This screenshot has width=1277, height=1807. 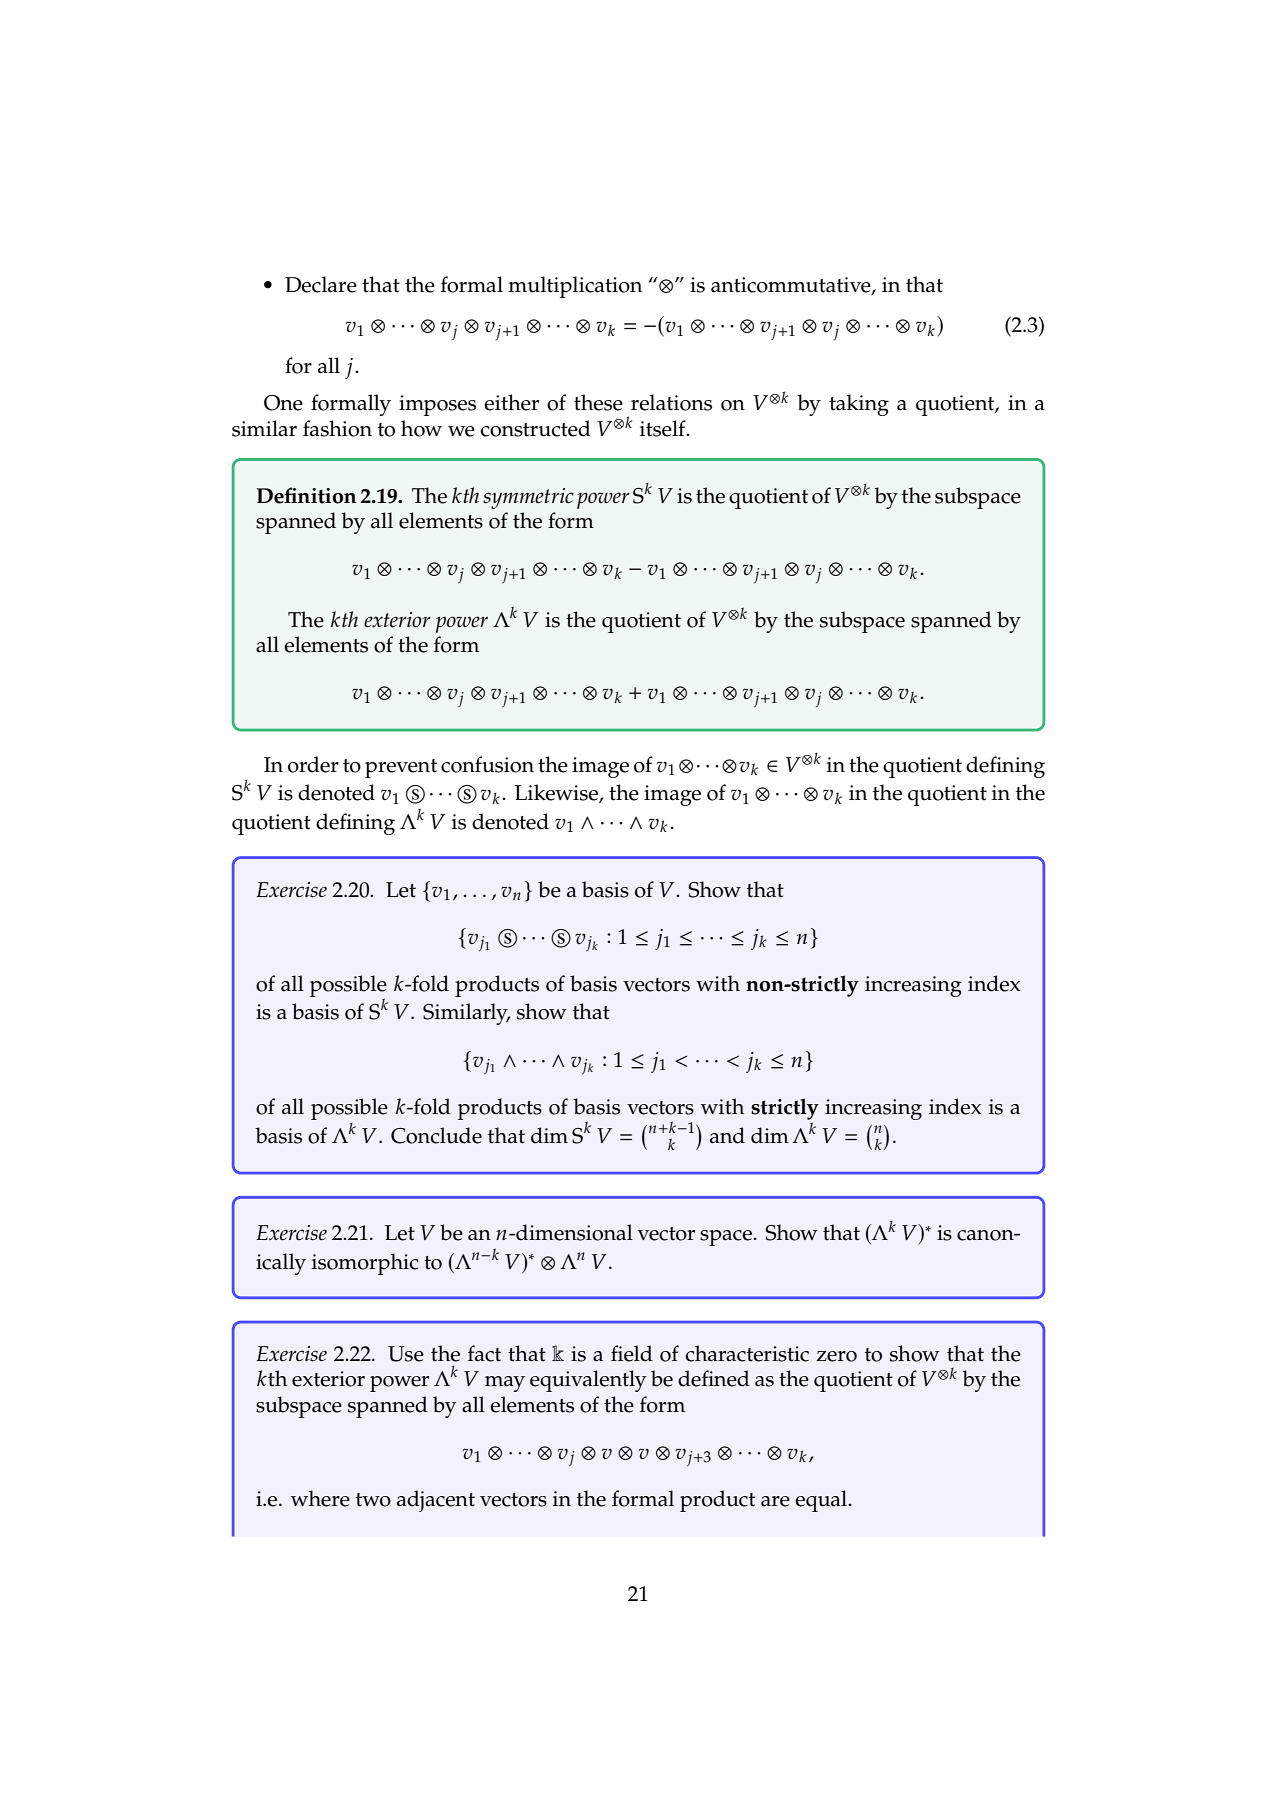 What do you see at coordinates (747, 1353) in the screenshot?
I see `characteristic` at bounding box center [747, 1353].
